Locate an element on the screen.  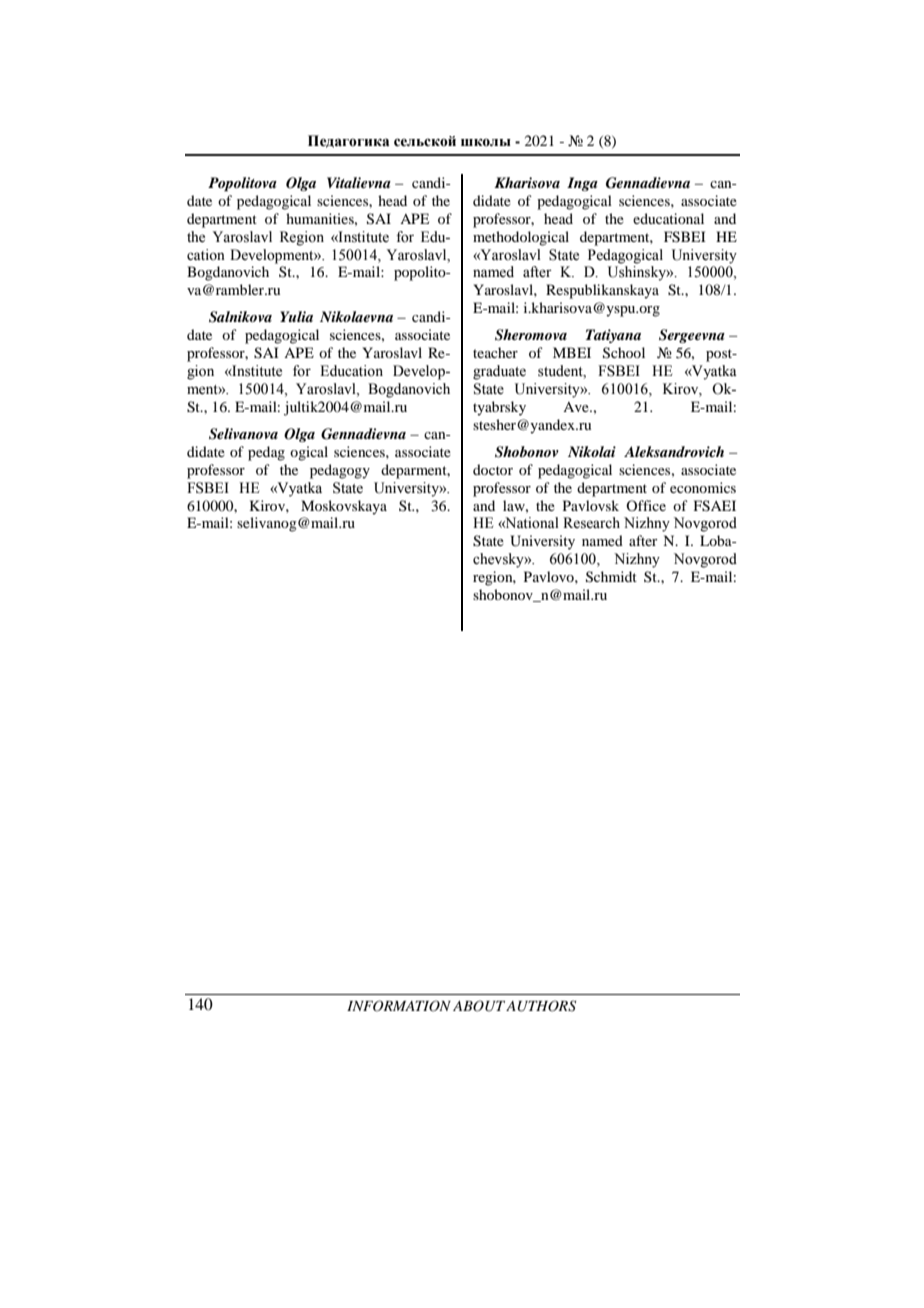
Inga is located at coordinates (582, 184).
